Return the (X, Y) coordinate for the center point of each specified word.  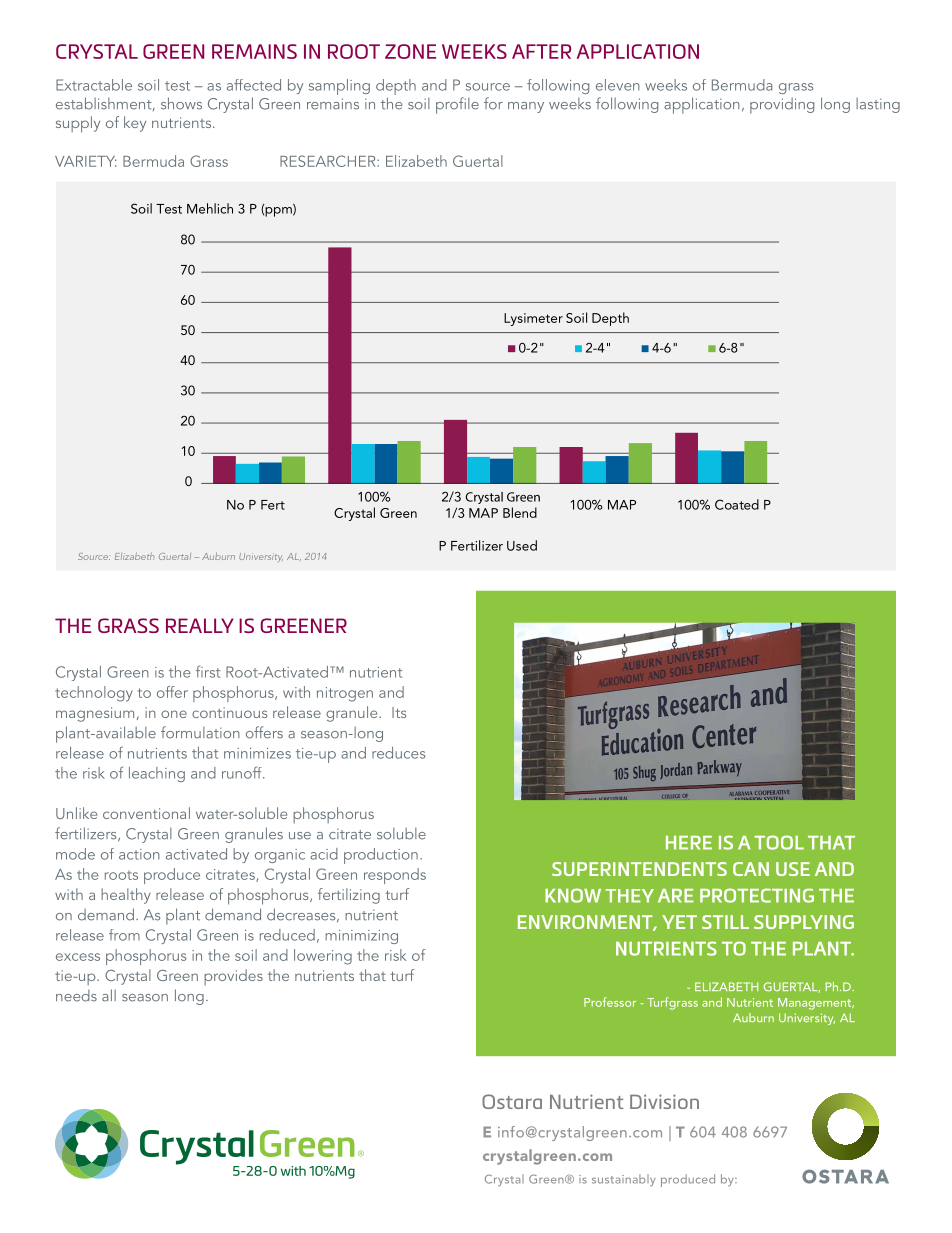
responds (395, 876)
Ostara (512, 1101)
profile (457, 105)
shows (181, 103)
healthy (126, 896)
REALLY (200, 625)
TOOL (779, 842)
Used (522, 545)
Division (664, 1101)
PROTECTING (757, 895)
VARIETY (86, 161)
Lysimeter (533, 319)
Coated (737, 504)
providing (782, 106)
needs (76, 996)
